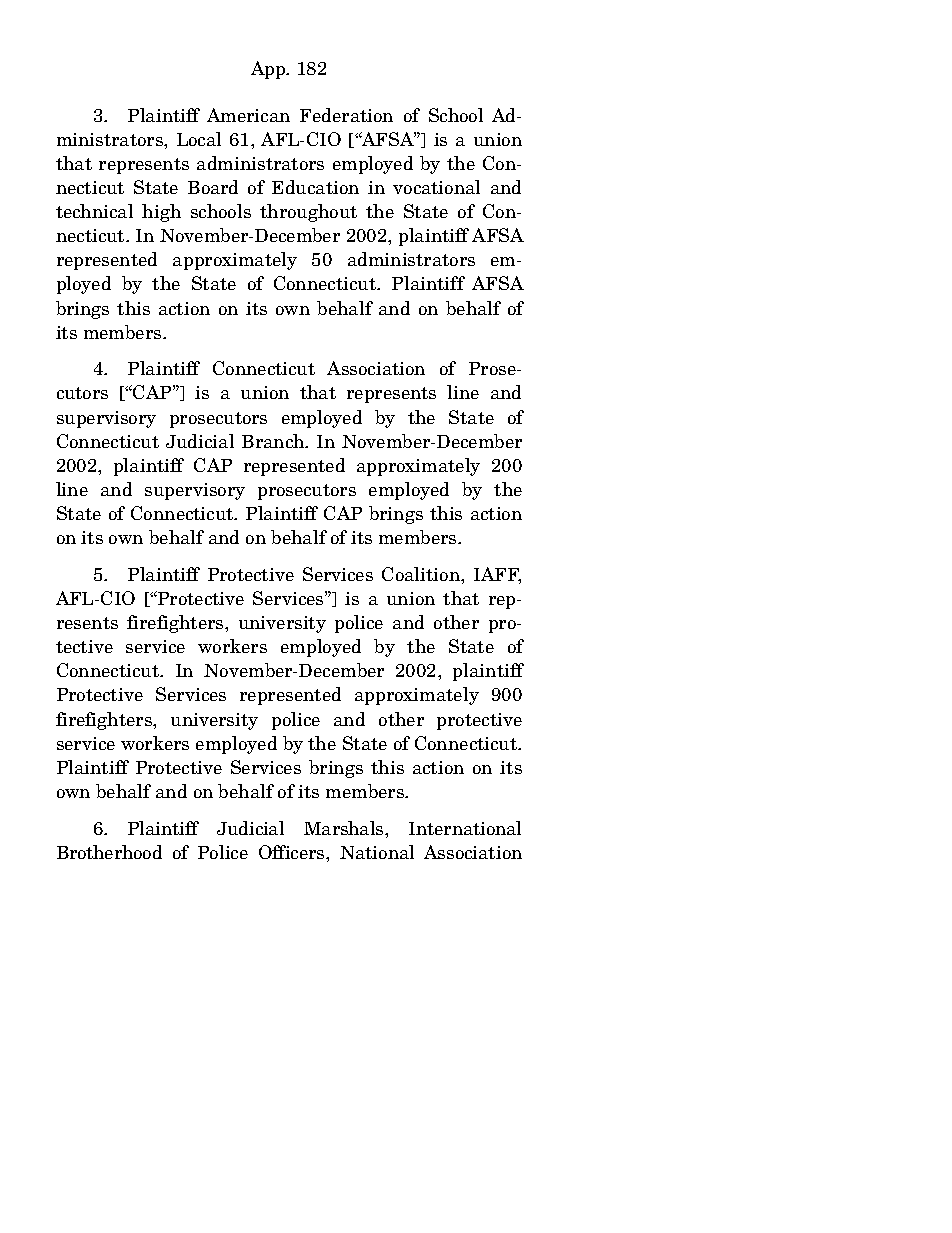 Image resolution: width=952 pixels, height=1233 pixels. I want to click on vocational, so click(436, 187).
